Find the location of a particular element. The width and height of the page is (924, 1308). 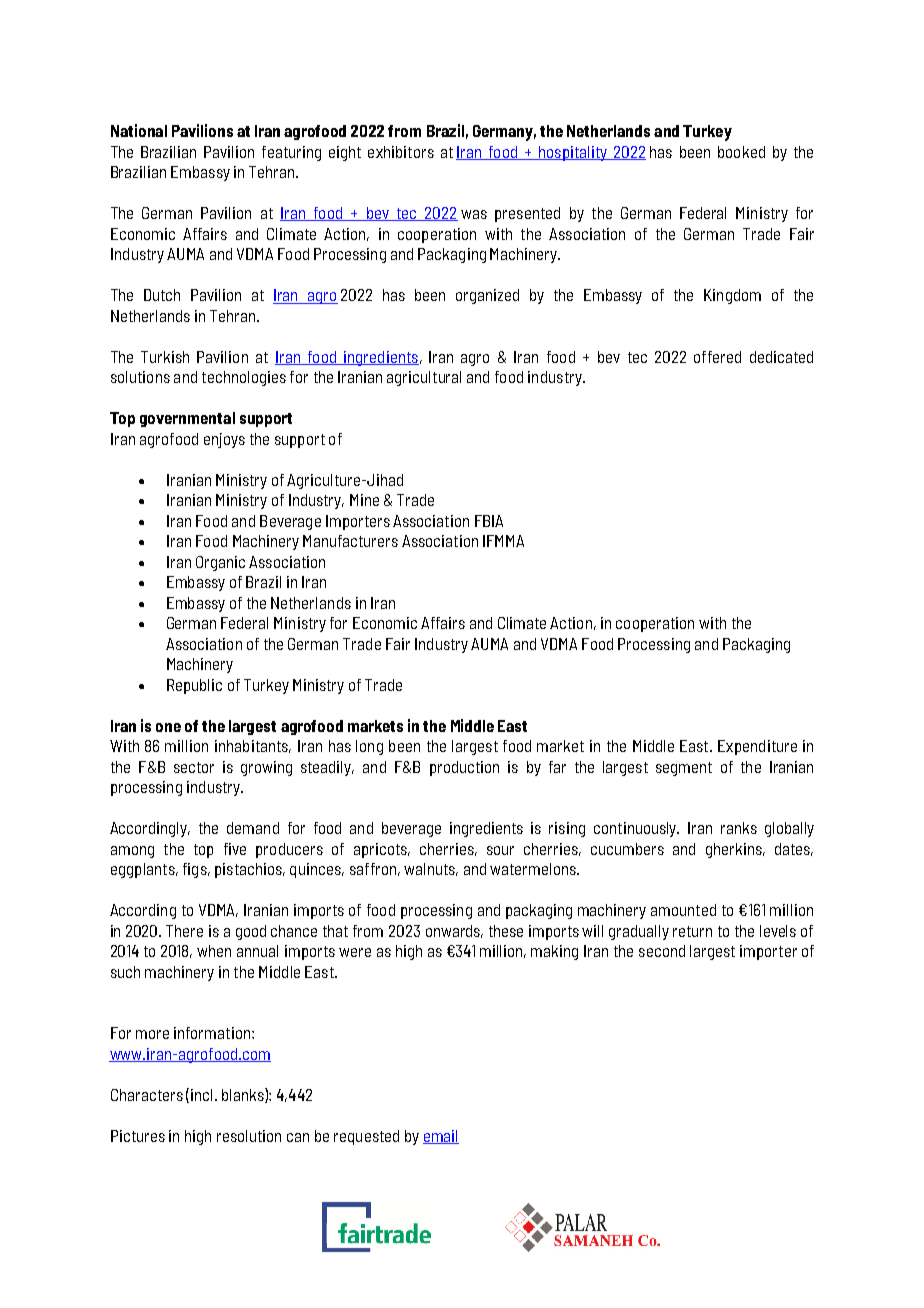

booked is located at coordinates (741, 152).
